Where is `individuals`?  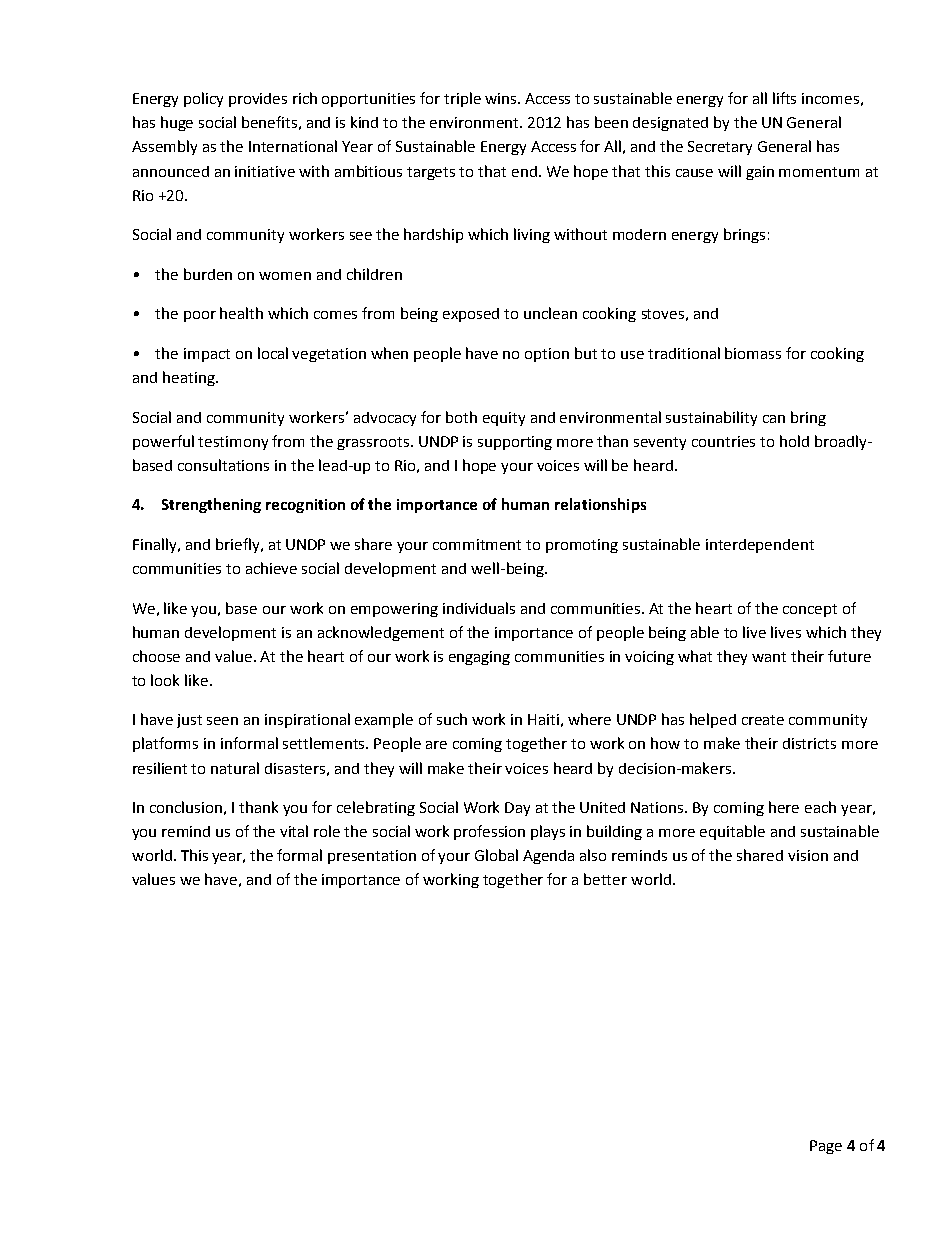 individuals is located at coordinates (479, 608).
